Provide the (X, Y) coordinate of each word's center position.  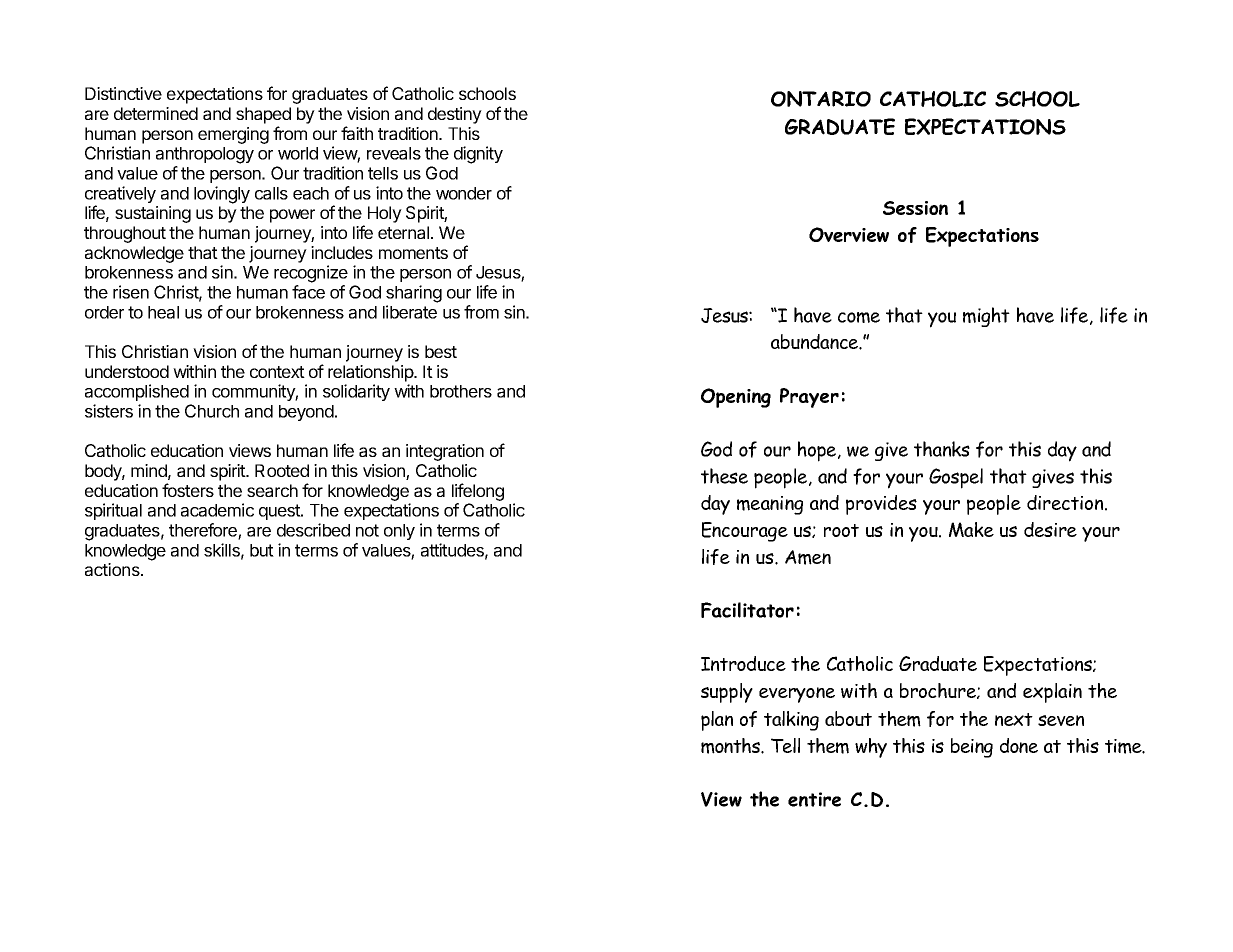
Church (212, 411)
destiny (455, 115)
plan (717, 721)
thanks (942, 449)
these (724, 476)
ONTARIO (821, 99)
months (731, 746)
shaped (263, 115)
